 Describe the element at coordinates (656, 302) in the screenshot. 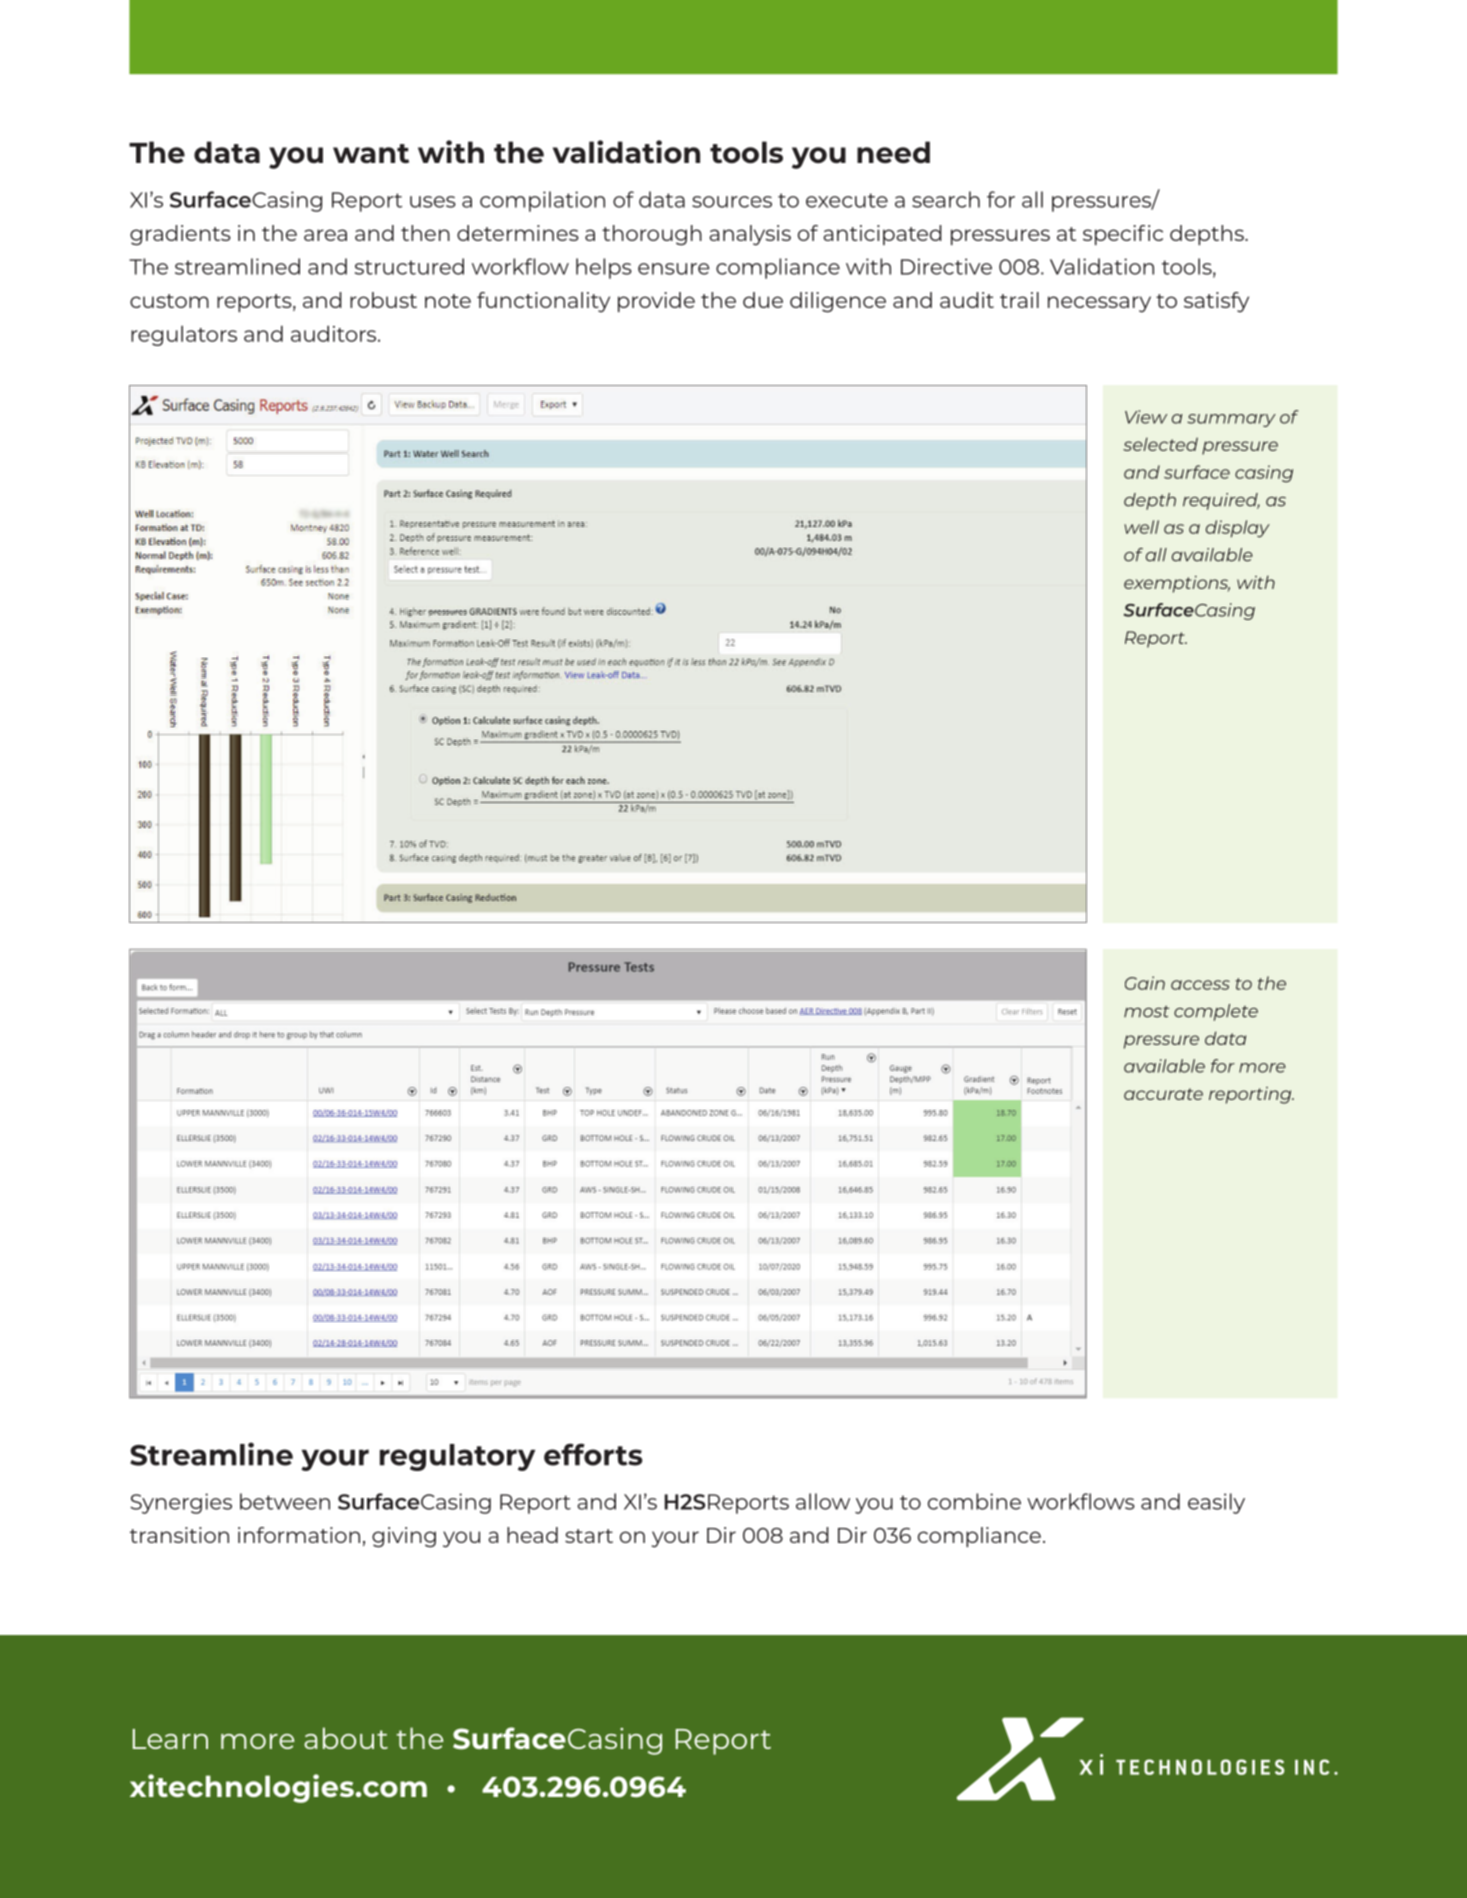

I see `provide` at that location.
